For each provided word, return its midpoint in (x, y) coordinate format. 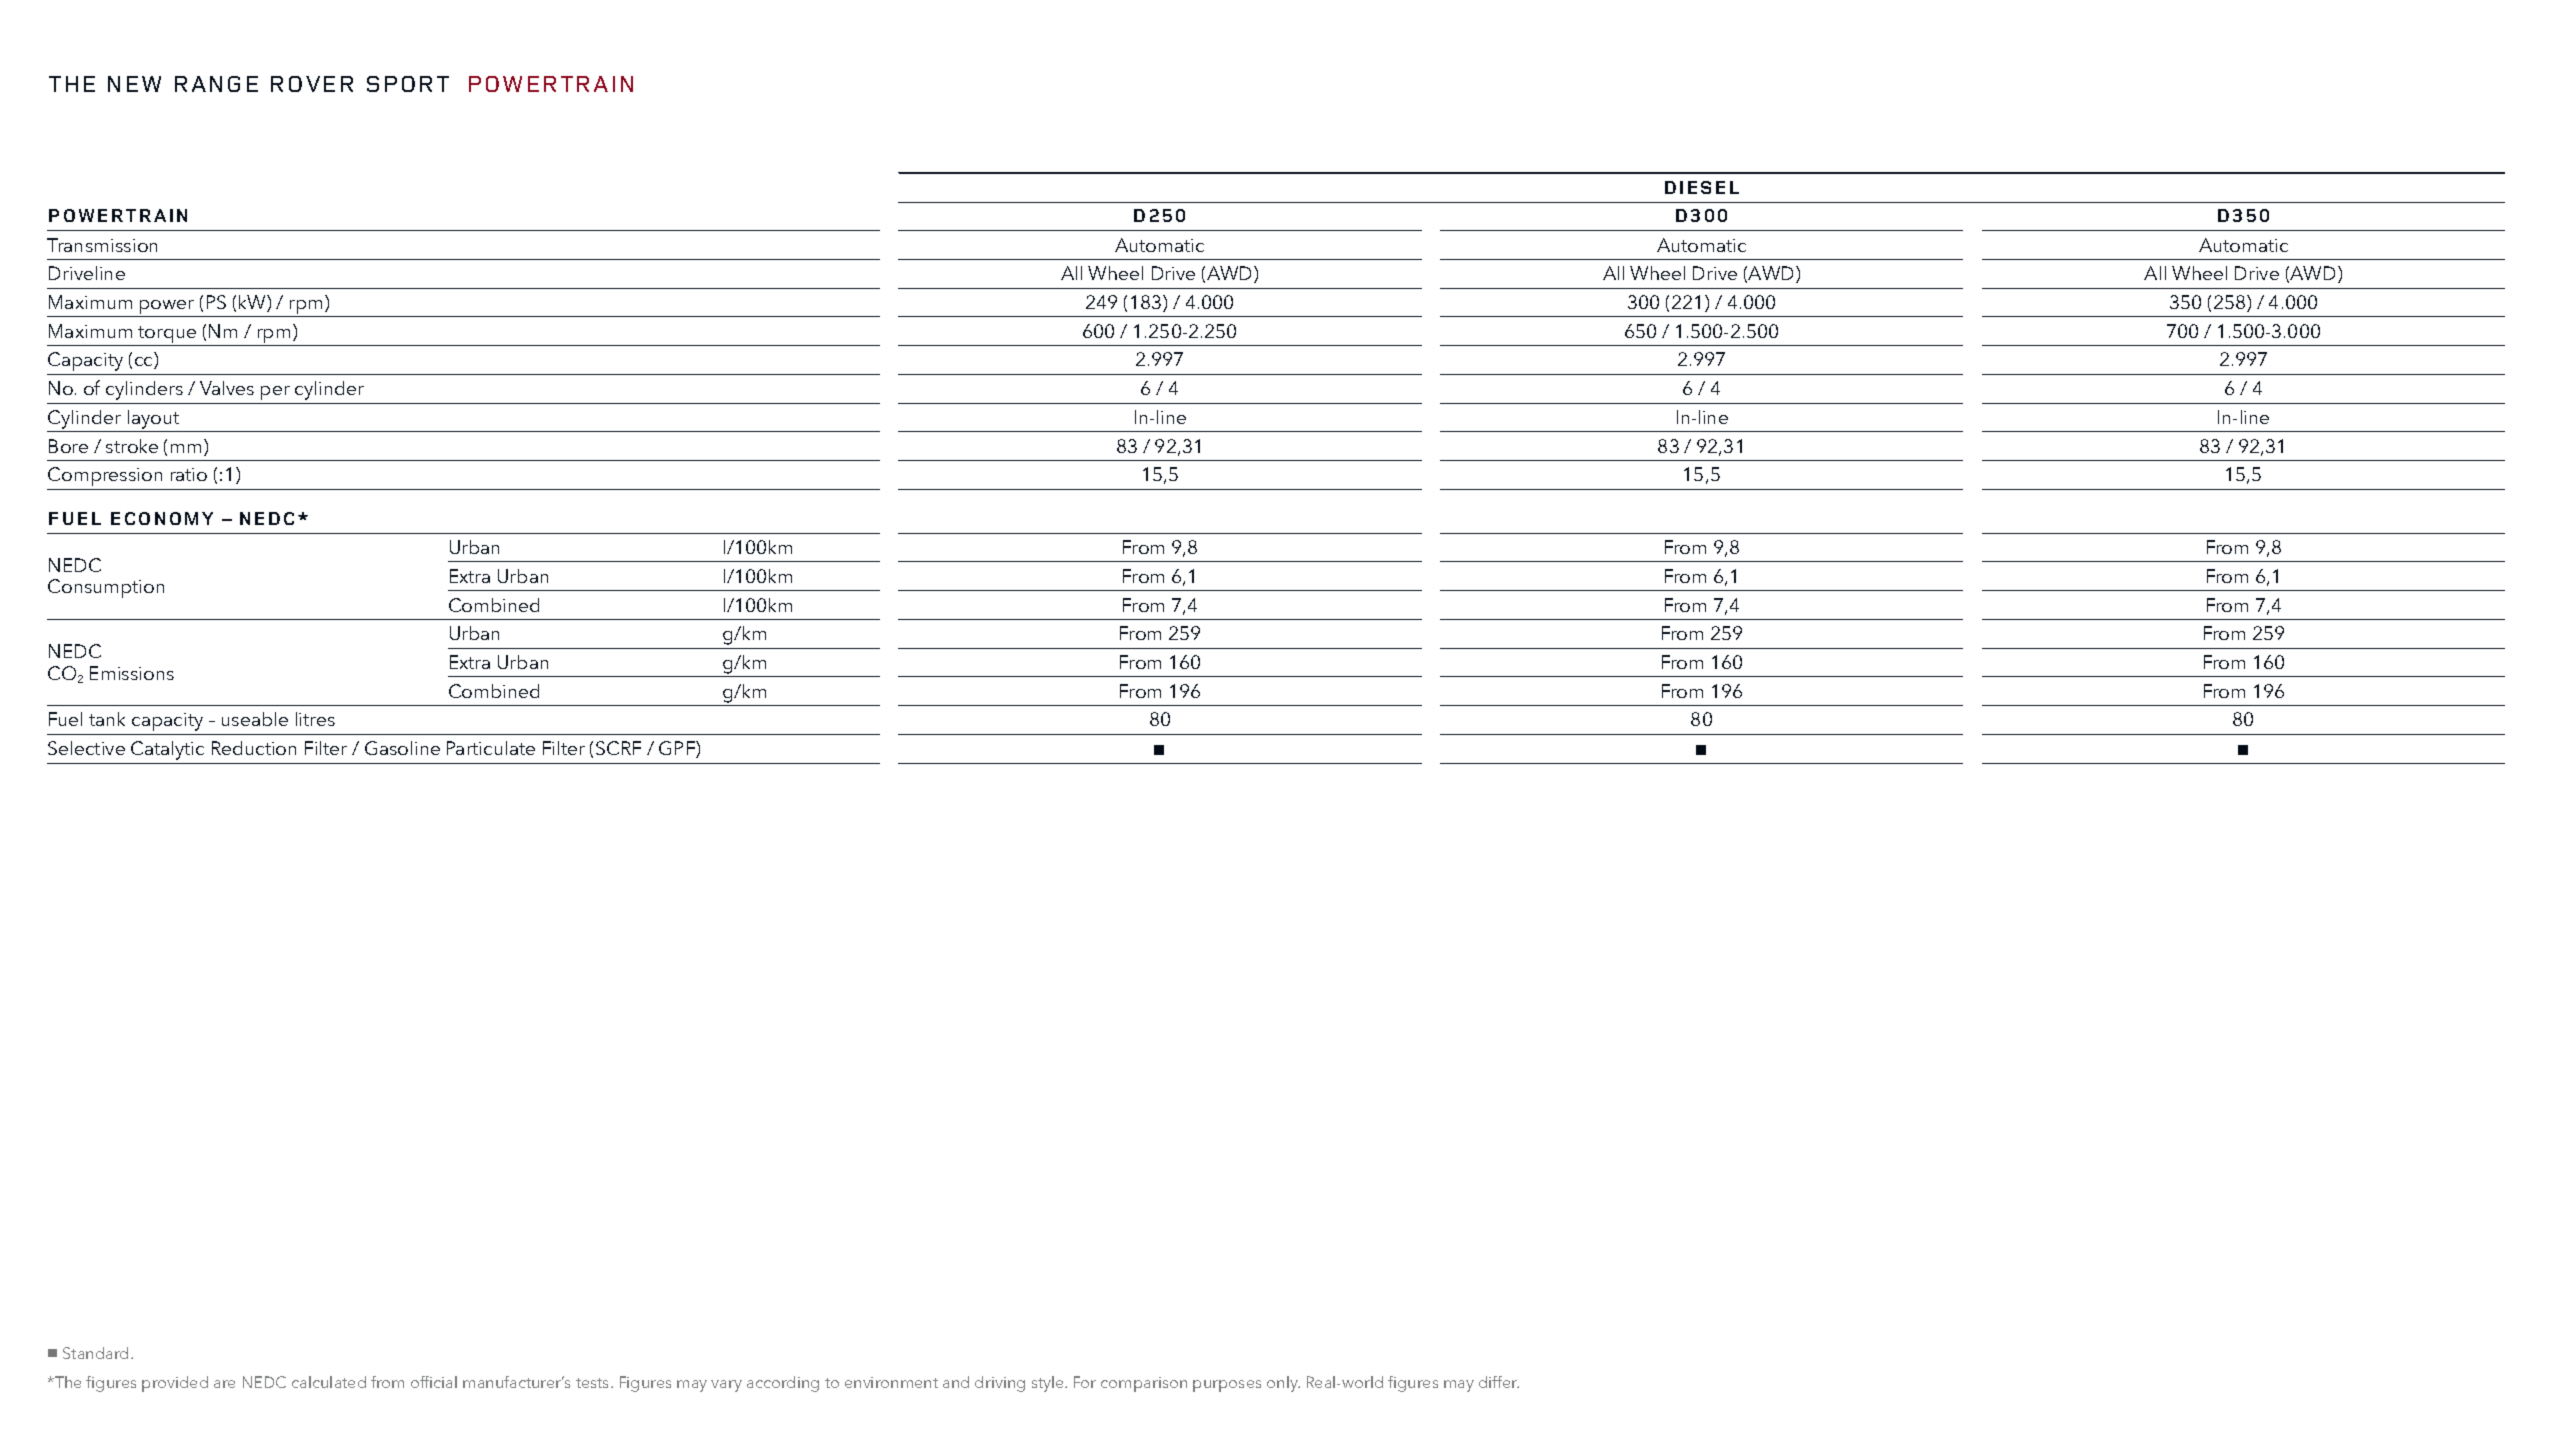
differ (1499, 1382)
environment (891, 1382)
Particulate (491, 748)
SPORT (408, 84)
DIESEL (1702, 187)
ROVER (312, 84)
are (224, 1384)
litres (315, 719)
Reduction (254, 748)
